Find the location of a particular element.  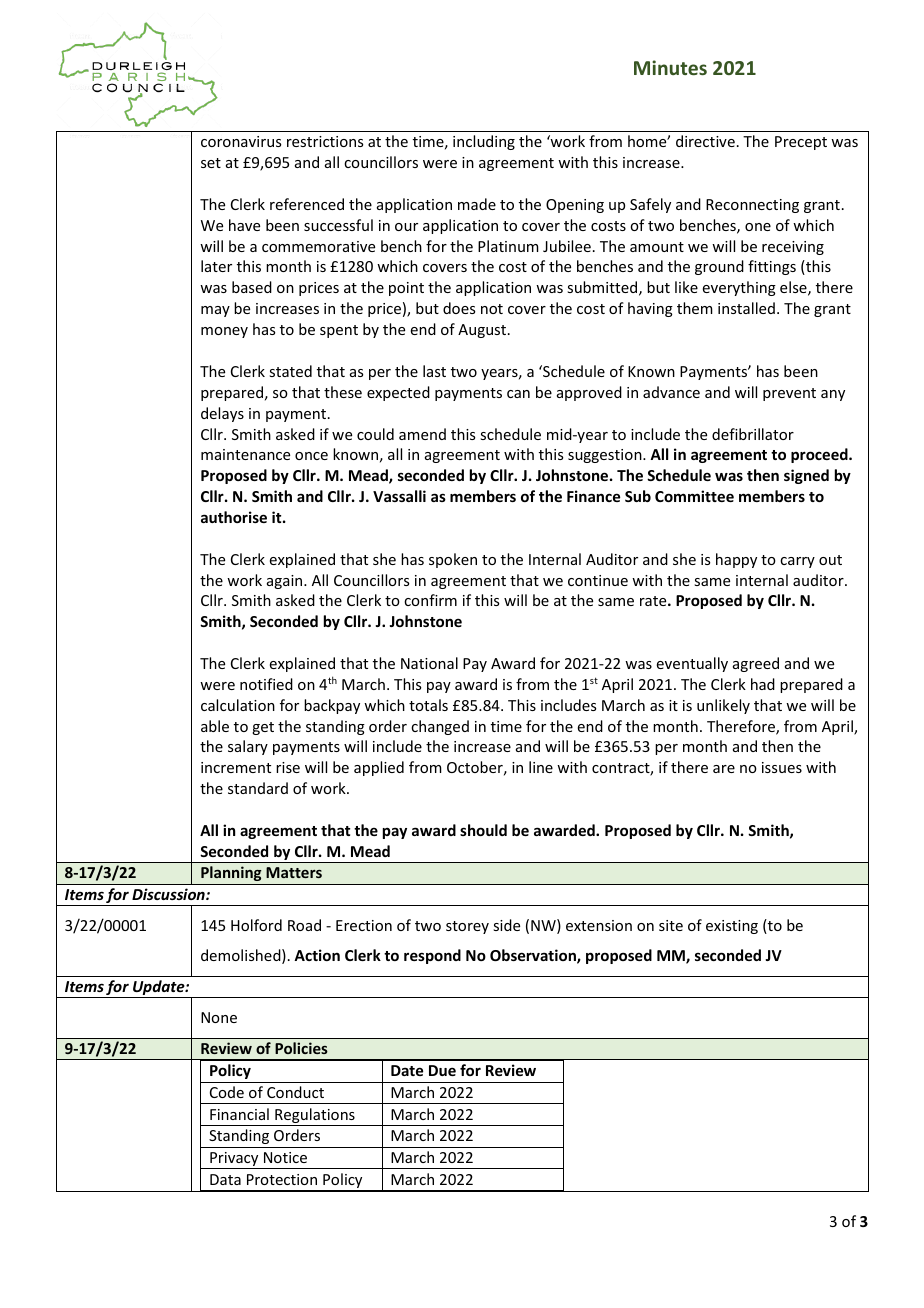

agreed is located at coordinates (756, 664).
